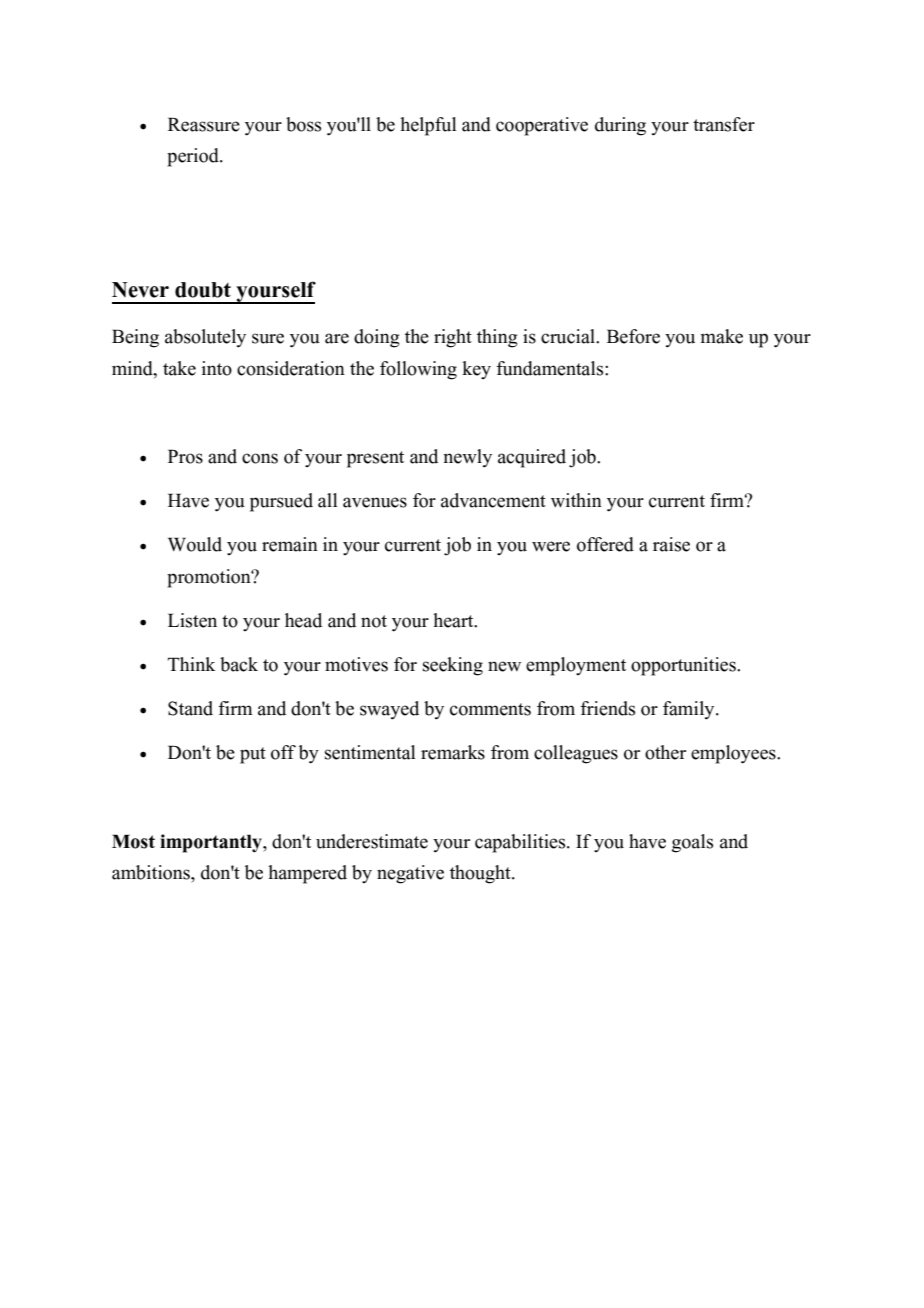 The image size is (924, 1308). Describe the element at coordinates (453, 338) in the page. I see `right` at that location.
